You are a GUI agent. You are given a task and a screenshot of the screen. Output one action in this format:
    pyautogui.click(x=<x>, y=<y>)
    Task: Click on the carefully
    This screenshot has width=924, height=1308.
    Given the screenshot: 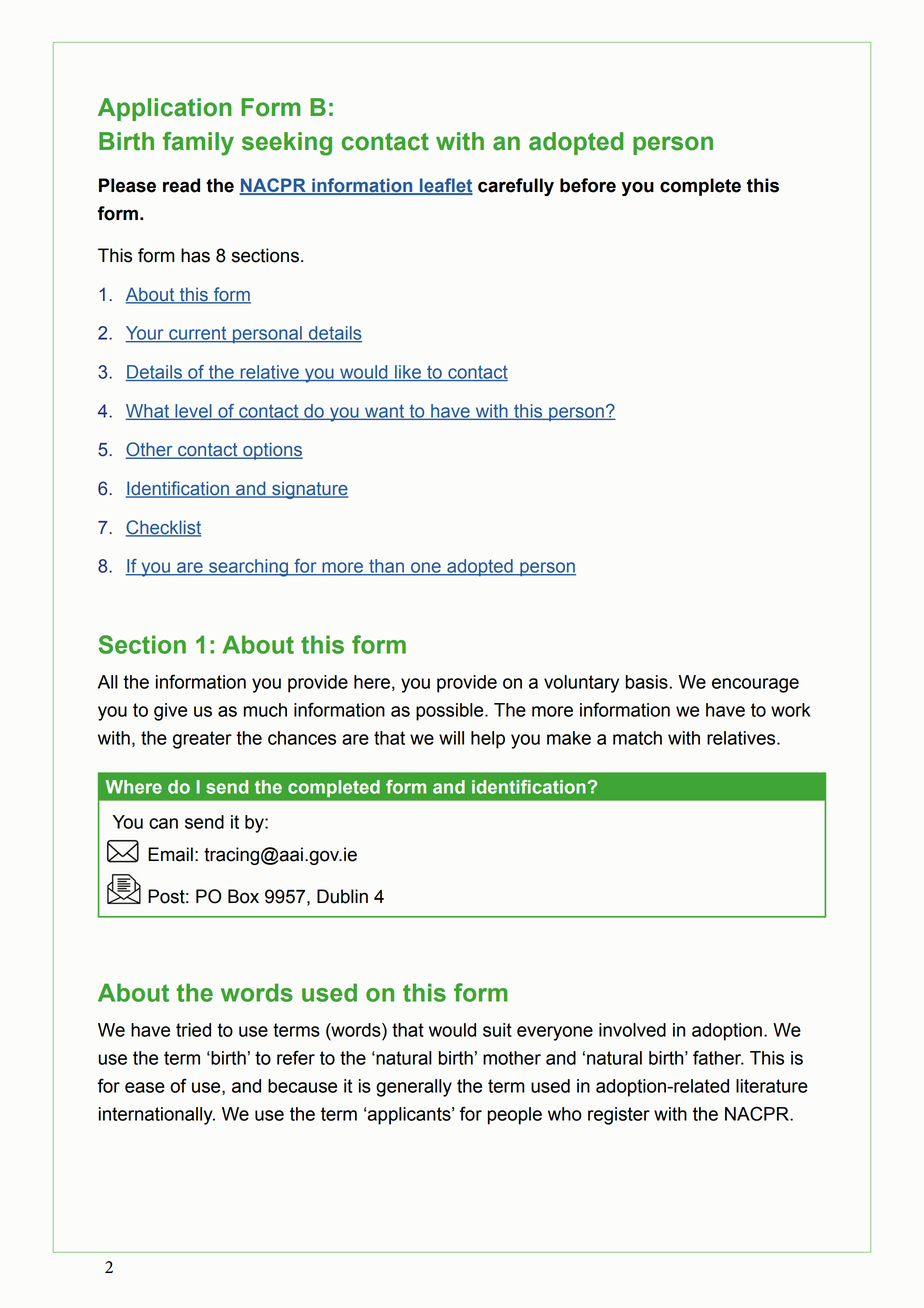 What is the action you would take?
    pyautogui.click(x=516, y=187)
